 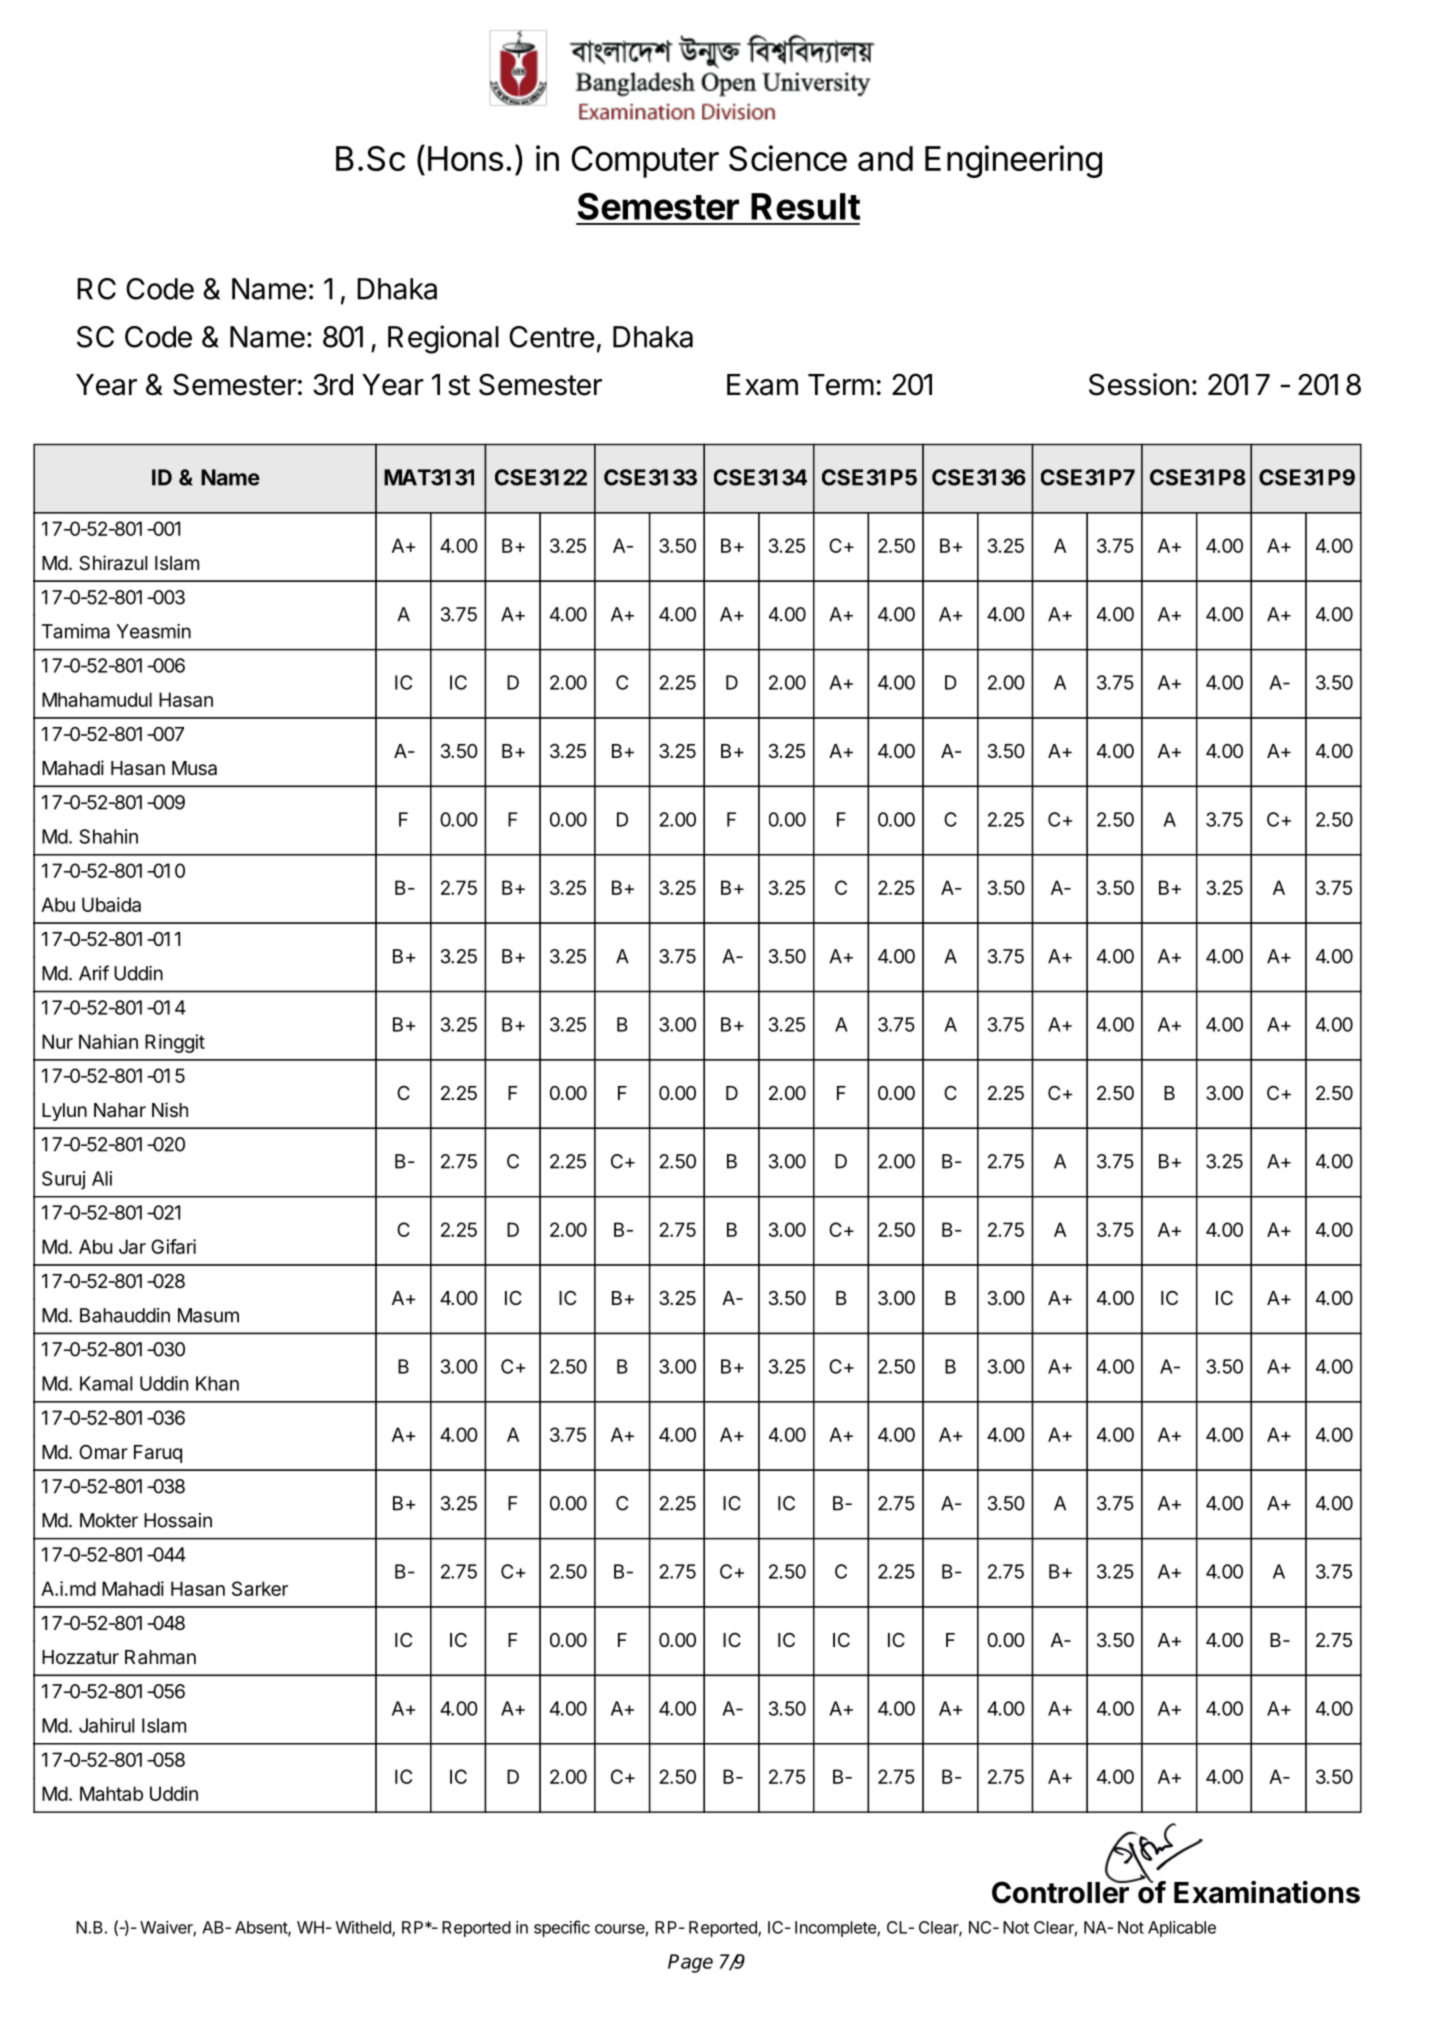 I want to click on Page, so click(x=690, y=1963).
